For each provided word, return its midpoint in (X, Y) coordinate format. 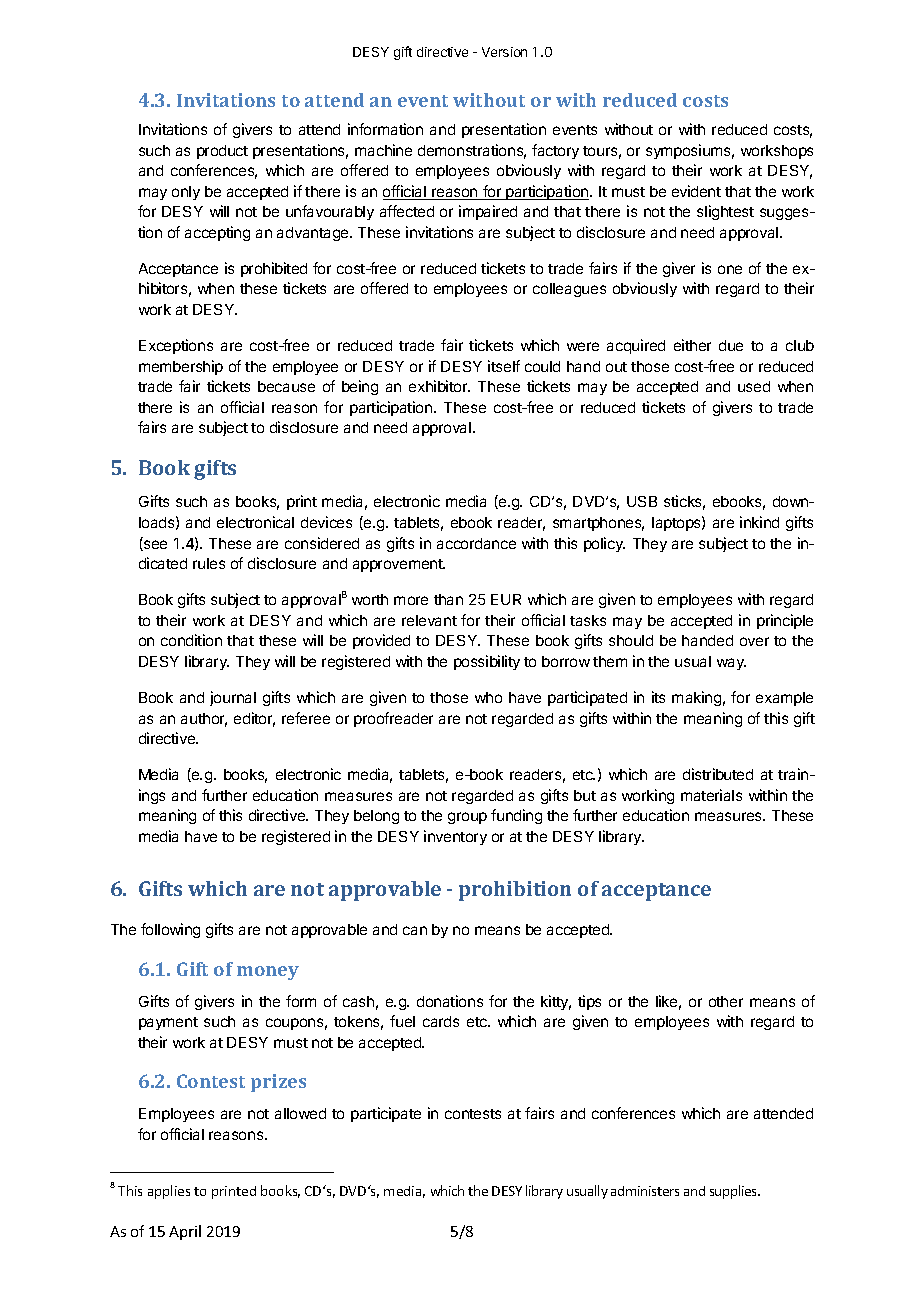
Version (504, 52)
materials (711, 795)
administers (645, 1191)
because (286, 386)
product (222, 152)
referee (306, 718)
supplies (735, 1192)
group (467, 818)
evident (696, 191)
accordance (476, 543)
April (185, 1232)
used (754, 386)
